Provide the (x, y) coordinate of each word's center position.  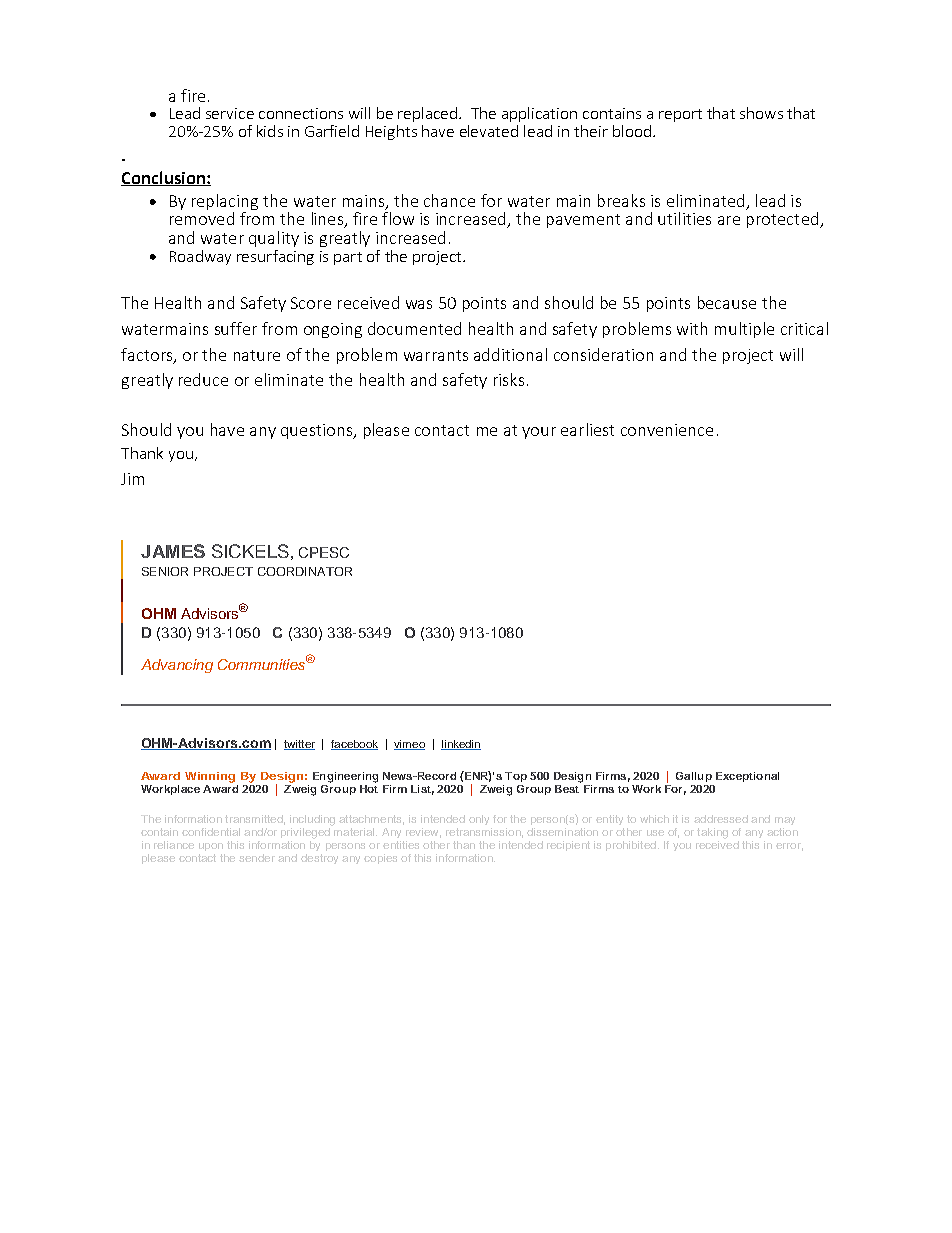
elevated (489, 131)
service (230, 113)
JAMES (173, 551)
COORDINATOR (305, 571)
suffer (236, 328)
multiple (744, 330)
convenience (667, 430)
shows (761, 113)
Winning (210, 777)
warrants (436, 355)
